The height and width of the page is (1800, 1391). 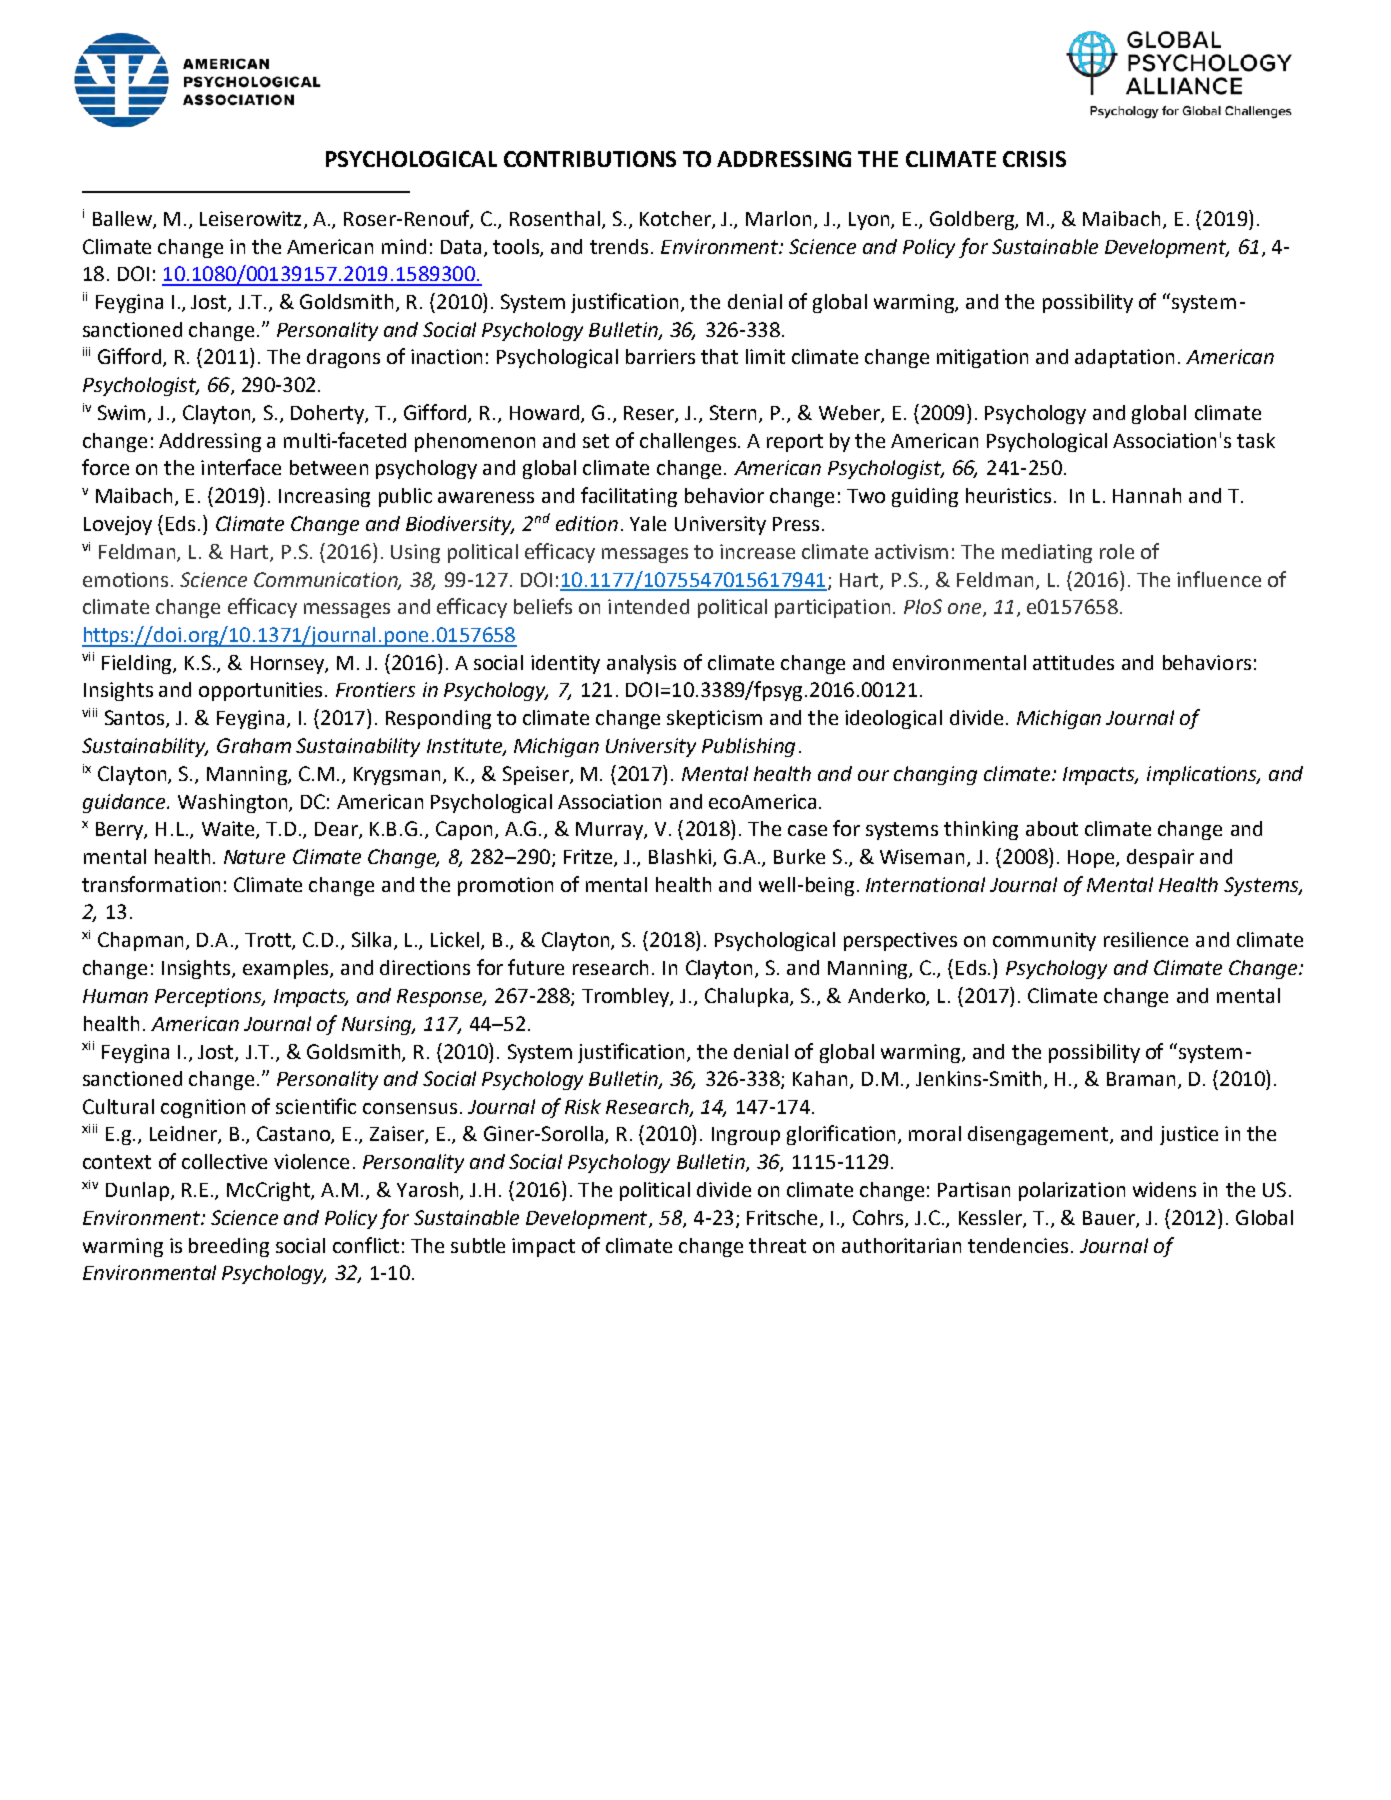 What do you see at coordinates (590, 159) in the page?
I see `CONTRIBUTIONS` at bounding box center [590, 159].
